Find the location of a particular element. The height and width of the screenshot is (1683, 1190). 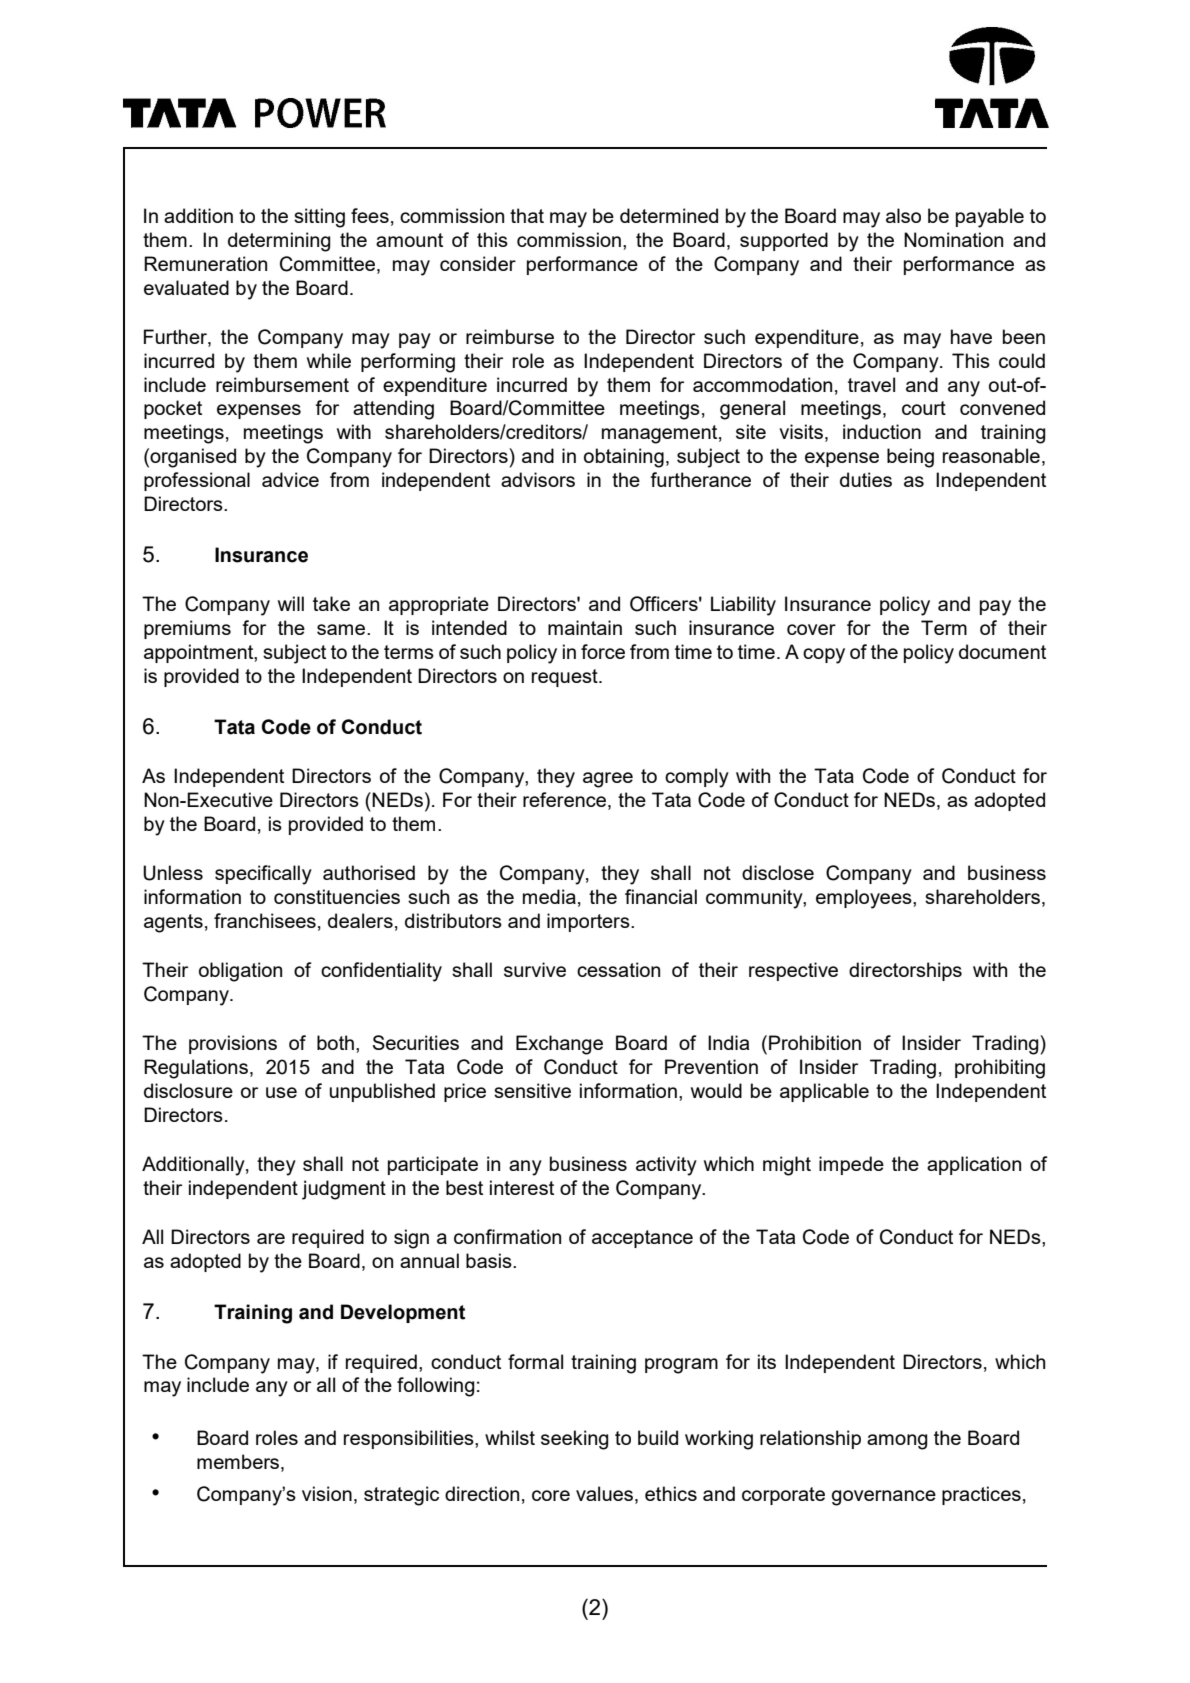

among is located at coordinates (897, 1442).
